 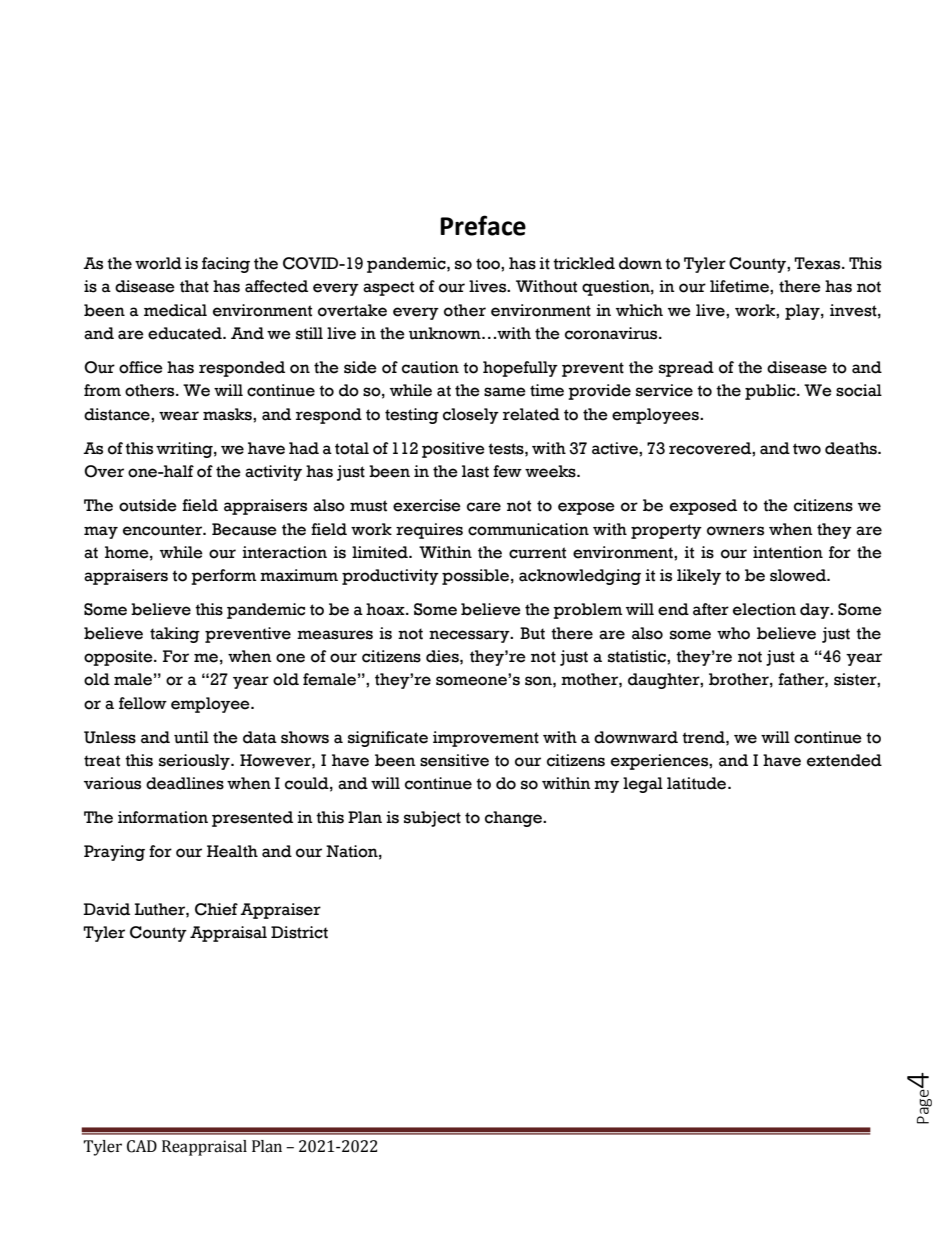 I want to click on necessary, so click(x=470, y=636).
